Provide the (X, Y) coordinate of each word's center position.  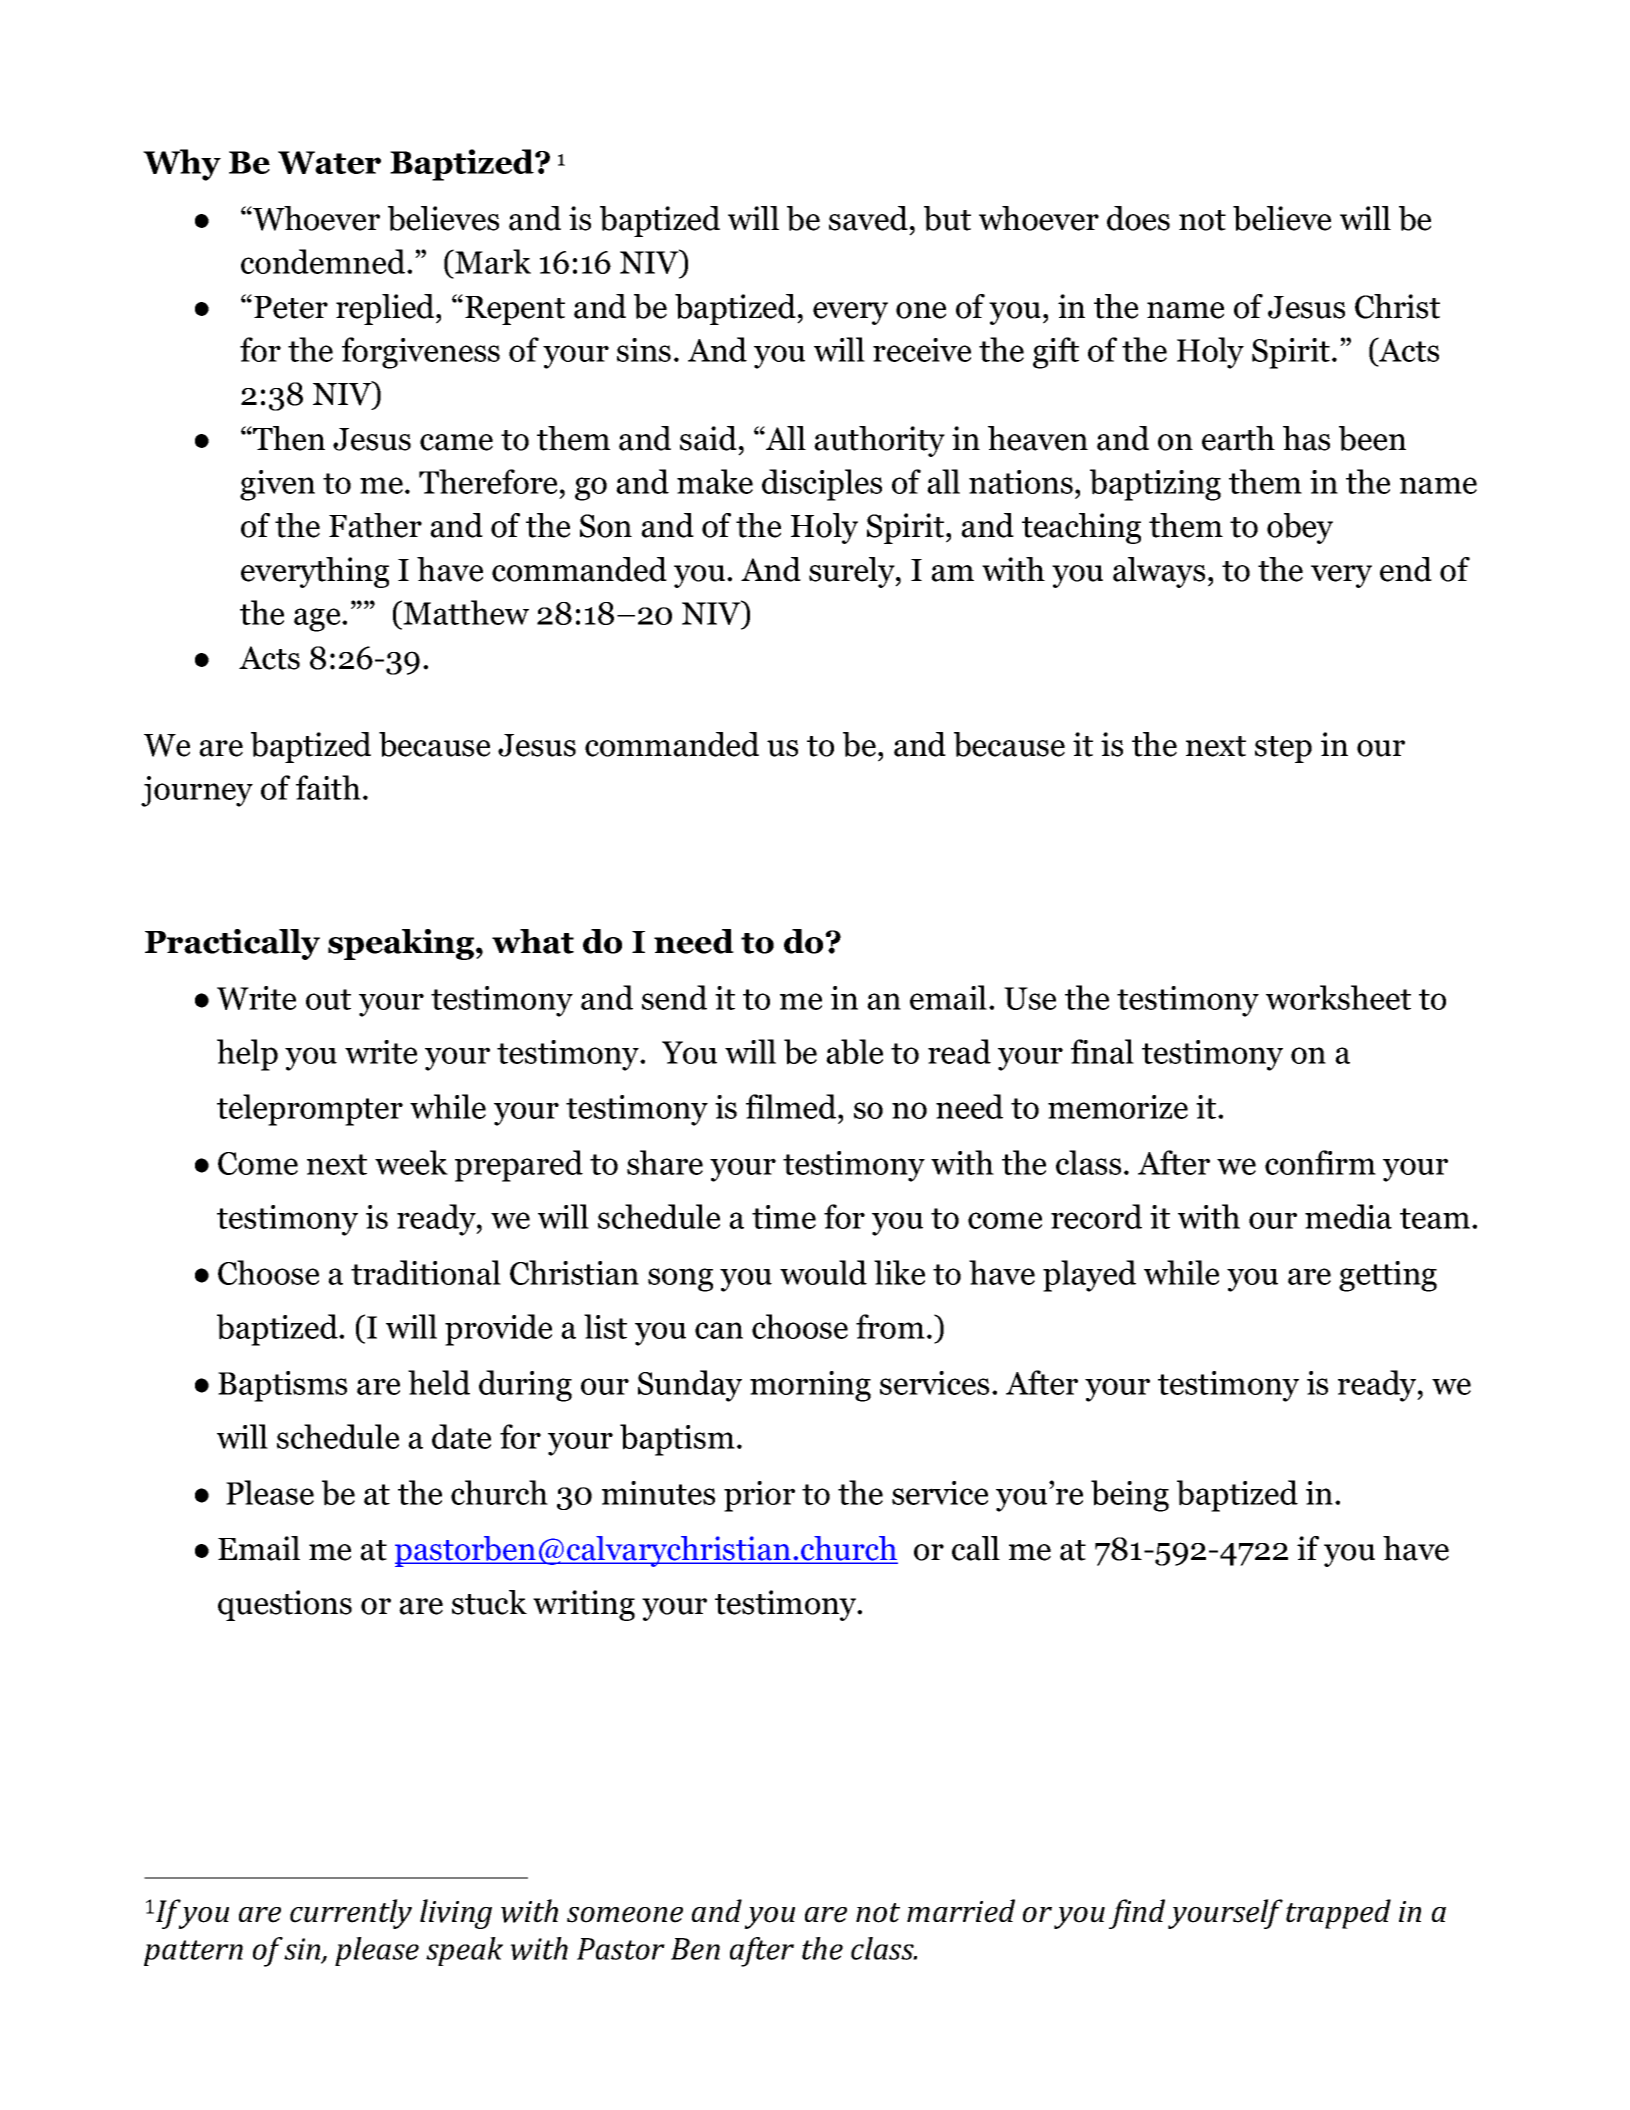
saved (868, 218)
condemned (324, 261)
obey (1300, 528)
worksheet (1338, 997)
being (1130, 1496)
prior (759, 1496)
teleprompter (310, 1110)
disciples (822, 485)
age (318, 620)
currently (351, 1914)
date (461, 1436)
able (854, 1052)
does (1138, 218)
